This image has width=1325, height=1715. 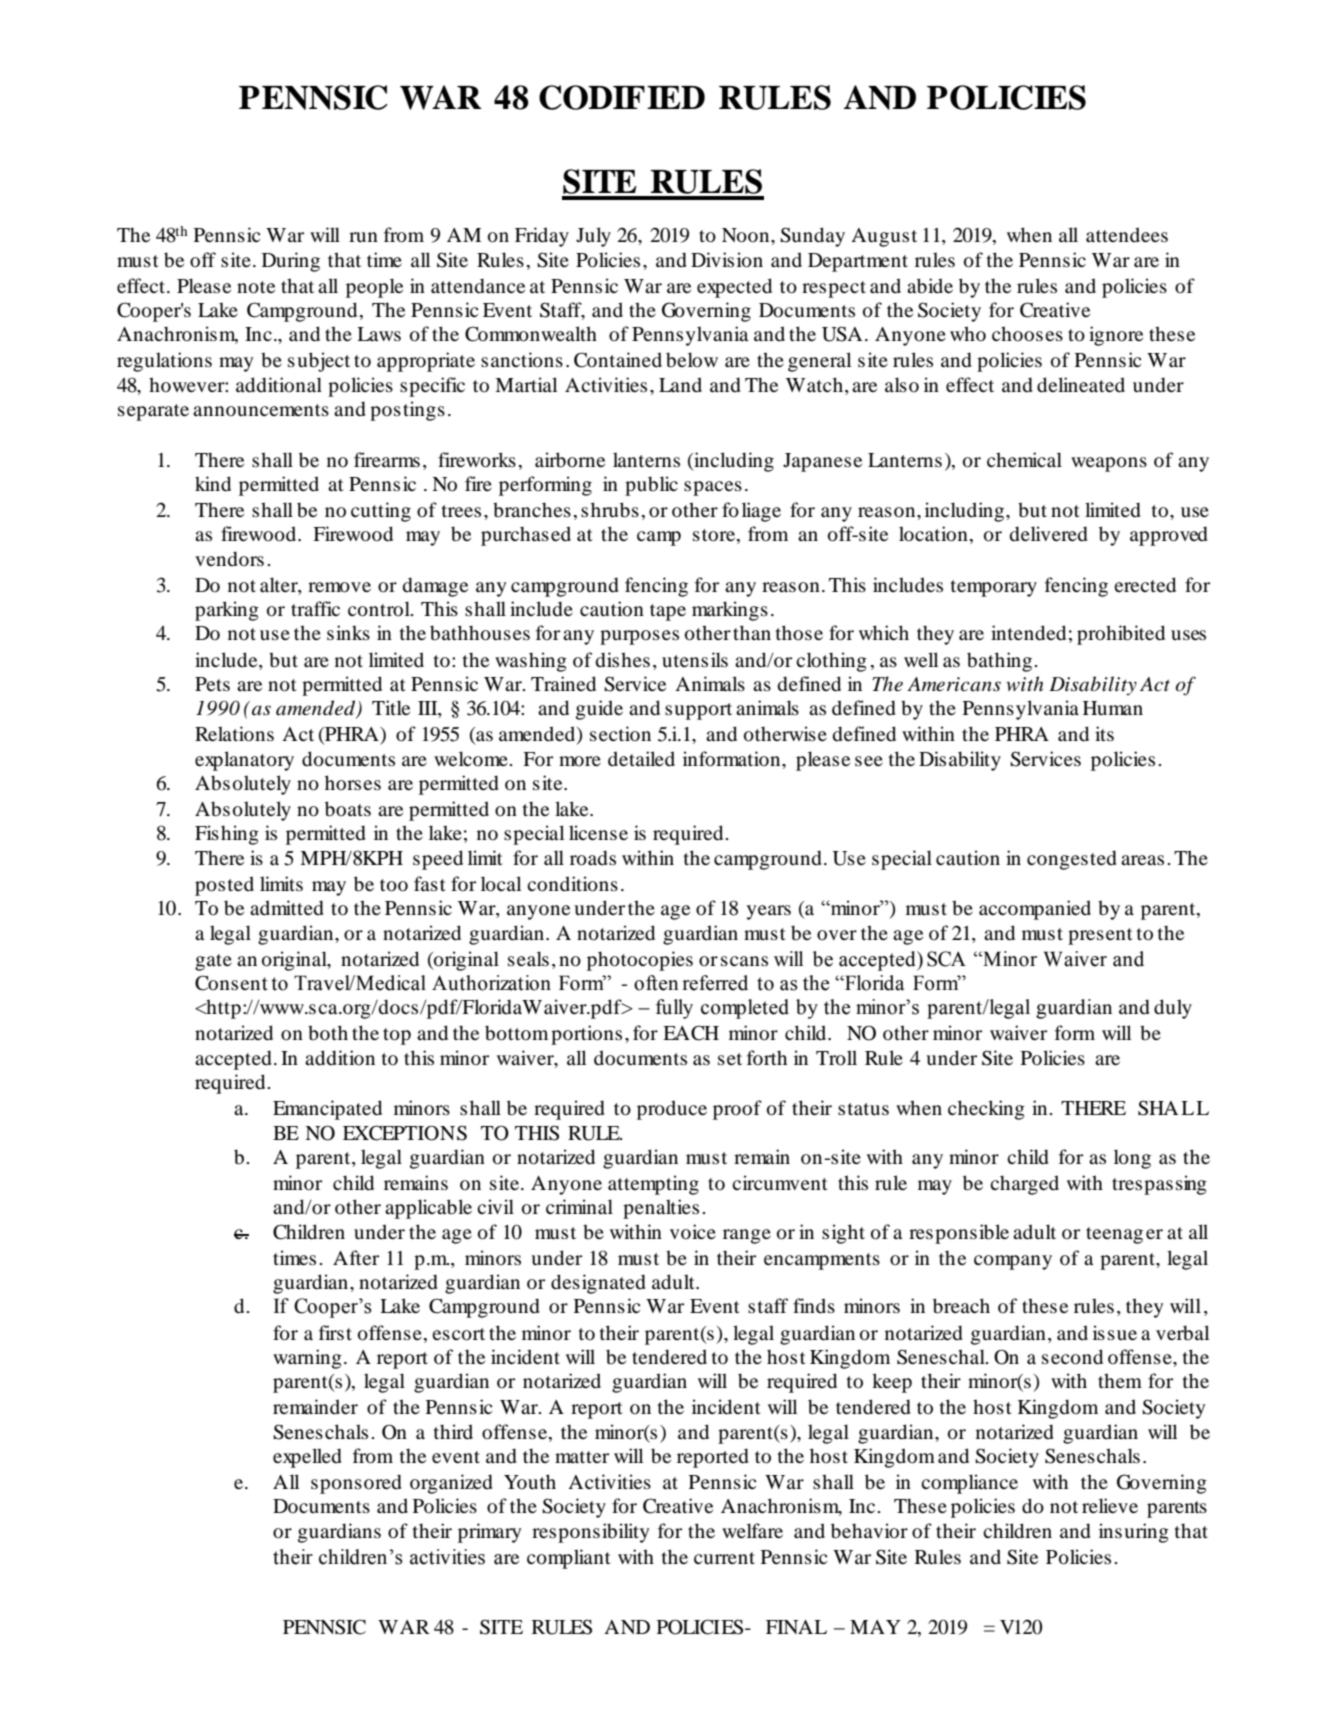 What do you see at coordinates (307, 1458) in the image?
I see `expelled` at bounding box center [307, 1458].
